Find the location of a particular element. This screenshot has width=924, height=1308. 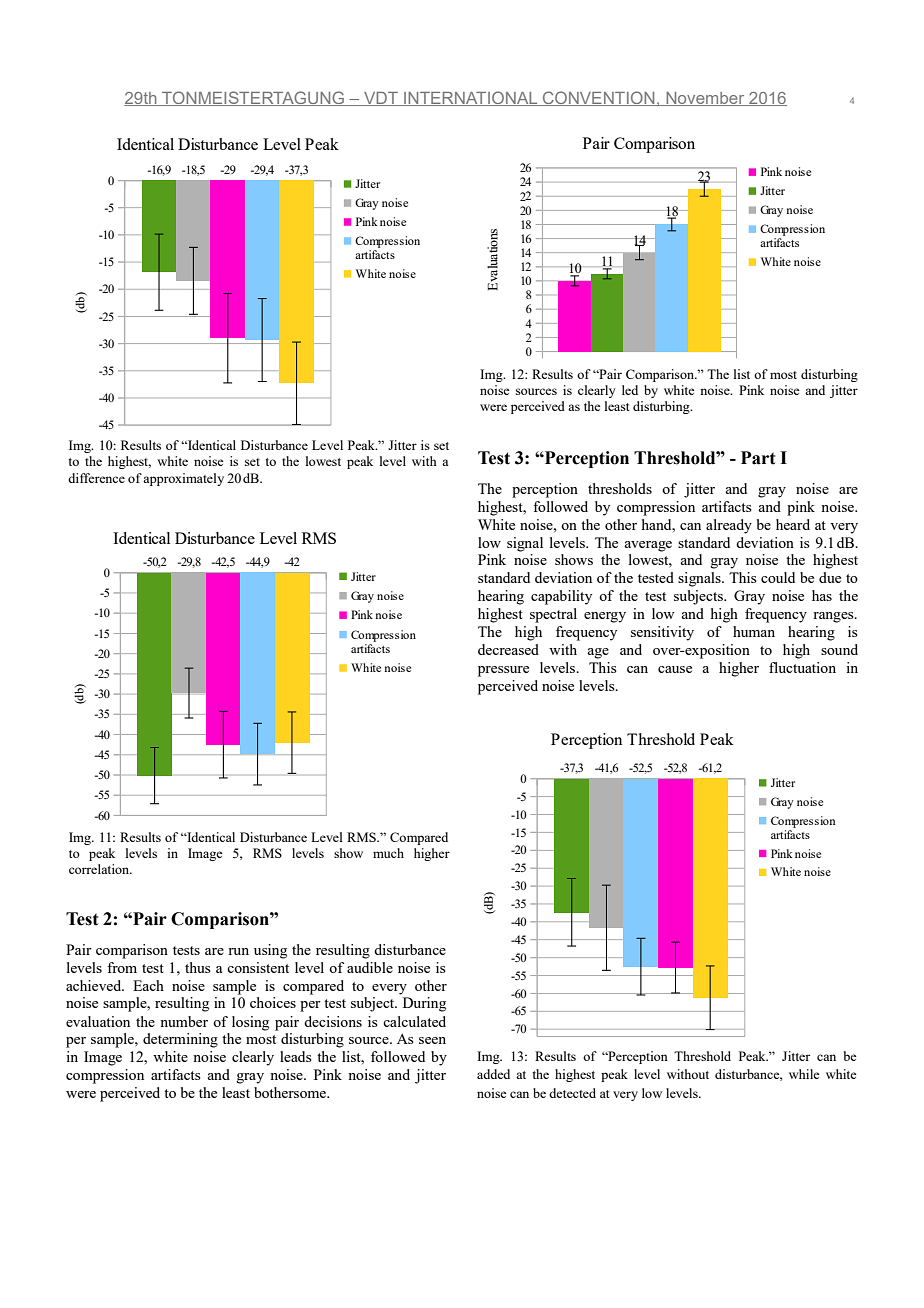

correlation is located at coordinates (100, 869).
